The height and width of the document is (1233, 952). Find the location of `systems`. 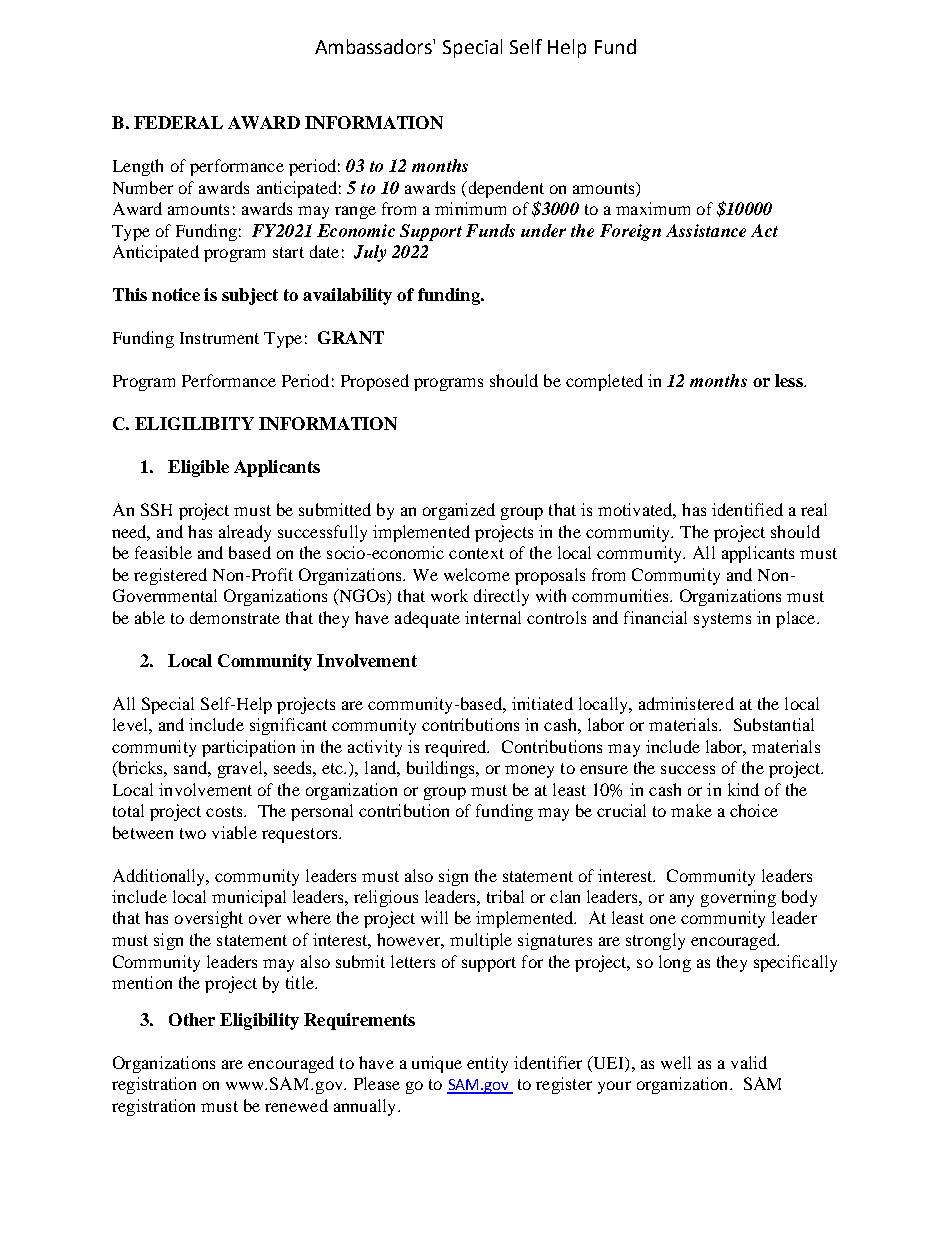

systems is located at coordinates (722, 620).
